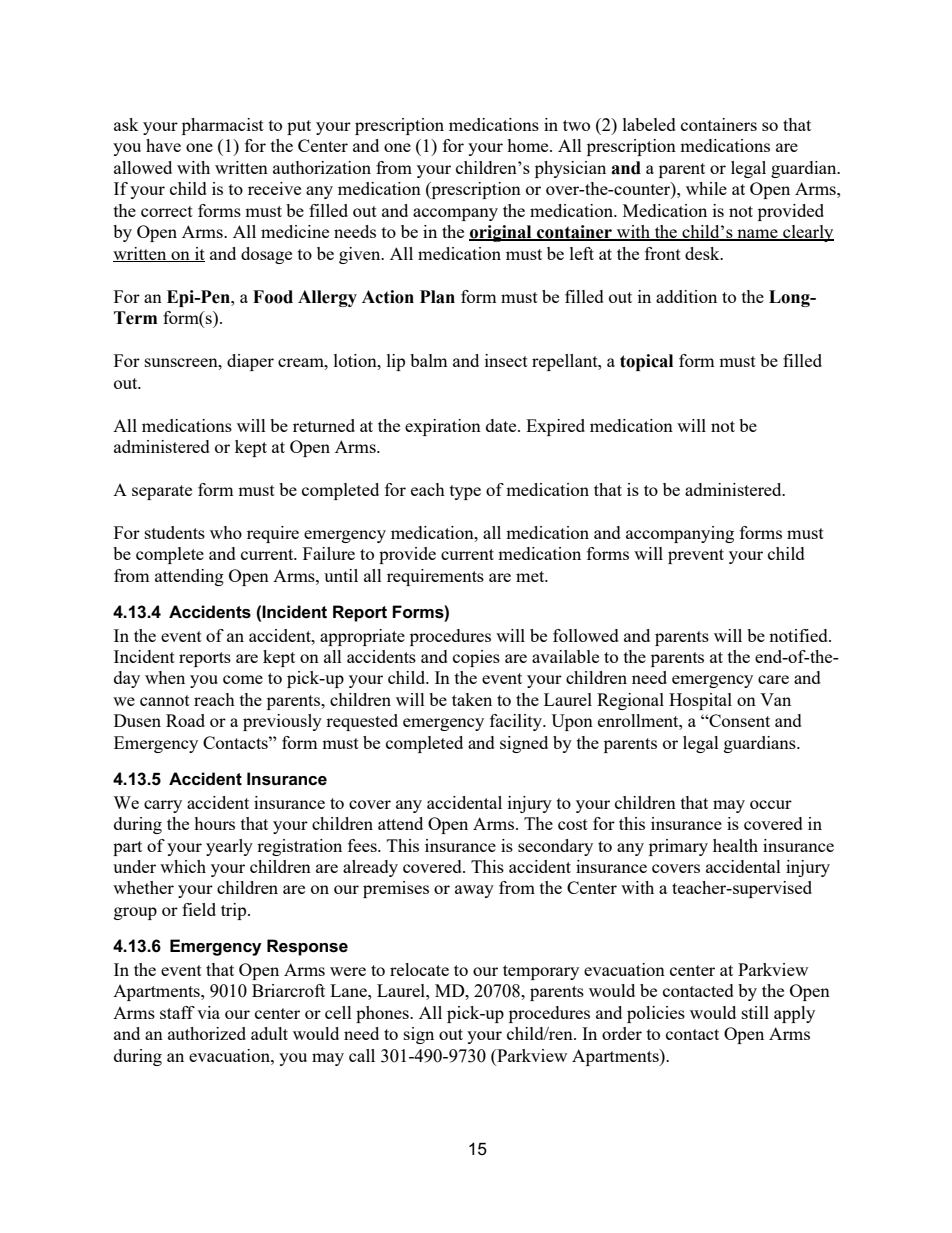 This screenshot has height=1233, width=952. What do you see at coordinates (646, 362) in the screenshot?
I see `topical` at bounding box center [646, 362].
